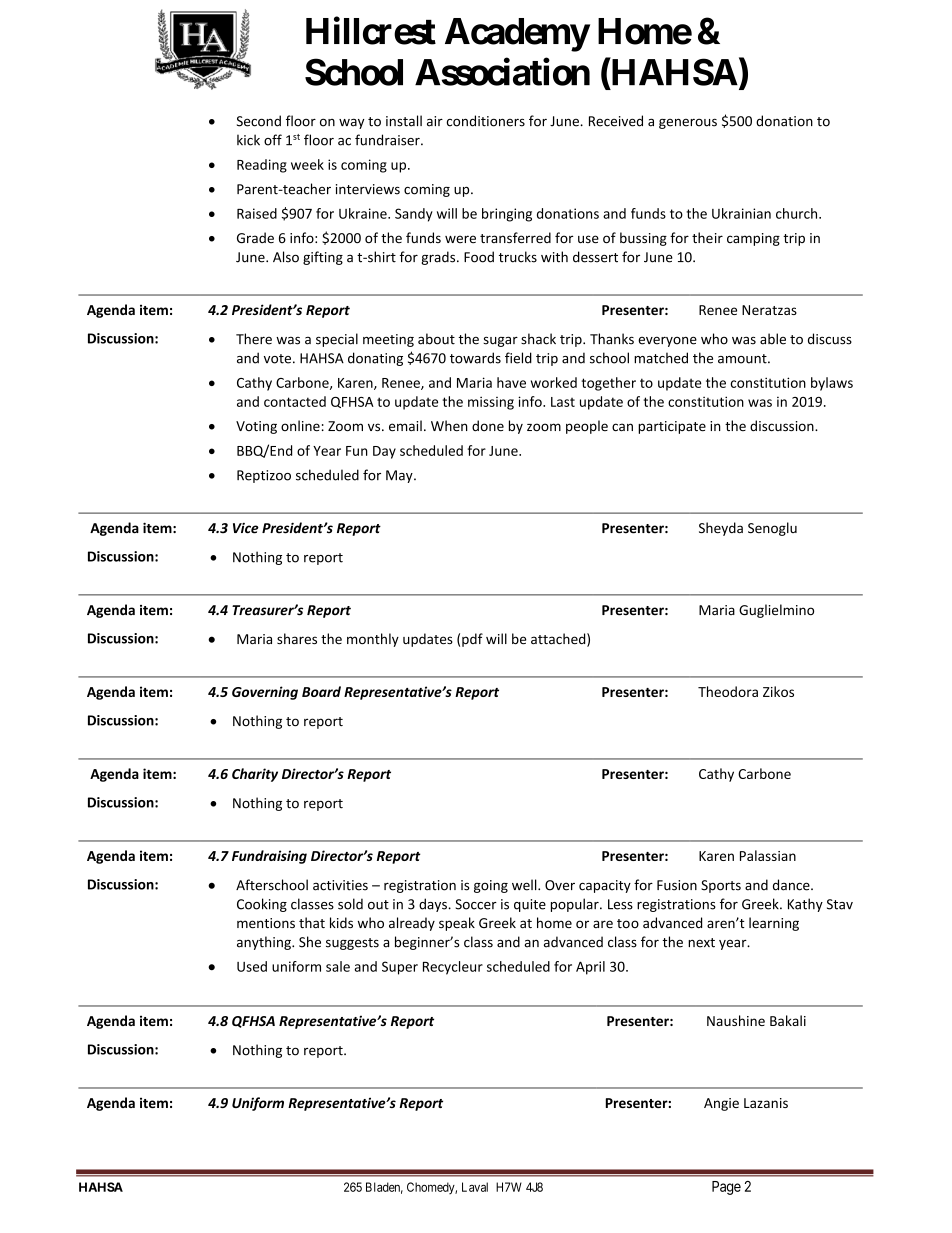  What do you see at coordinates (525, 885) in the screenshot?
I see `well` at bounding box center [525, 885].
